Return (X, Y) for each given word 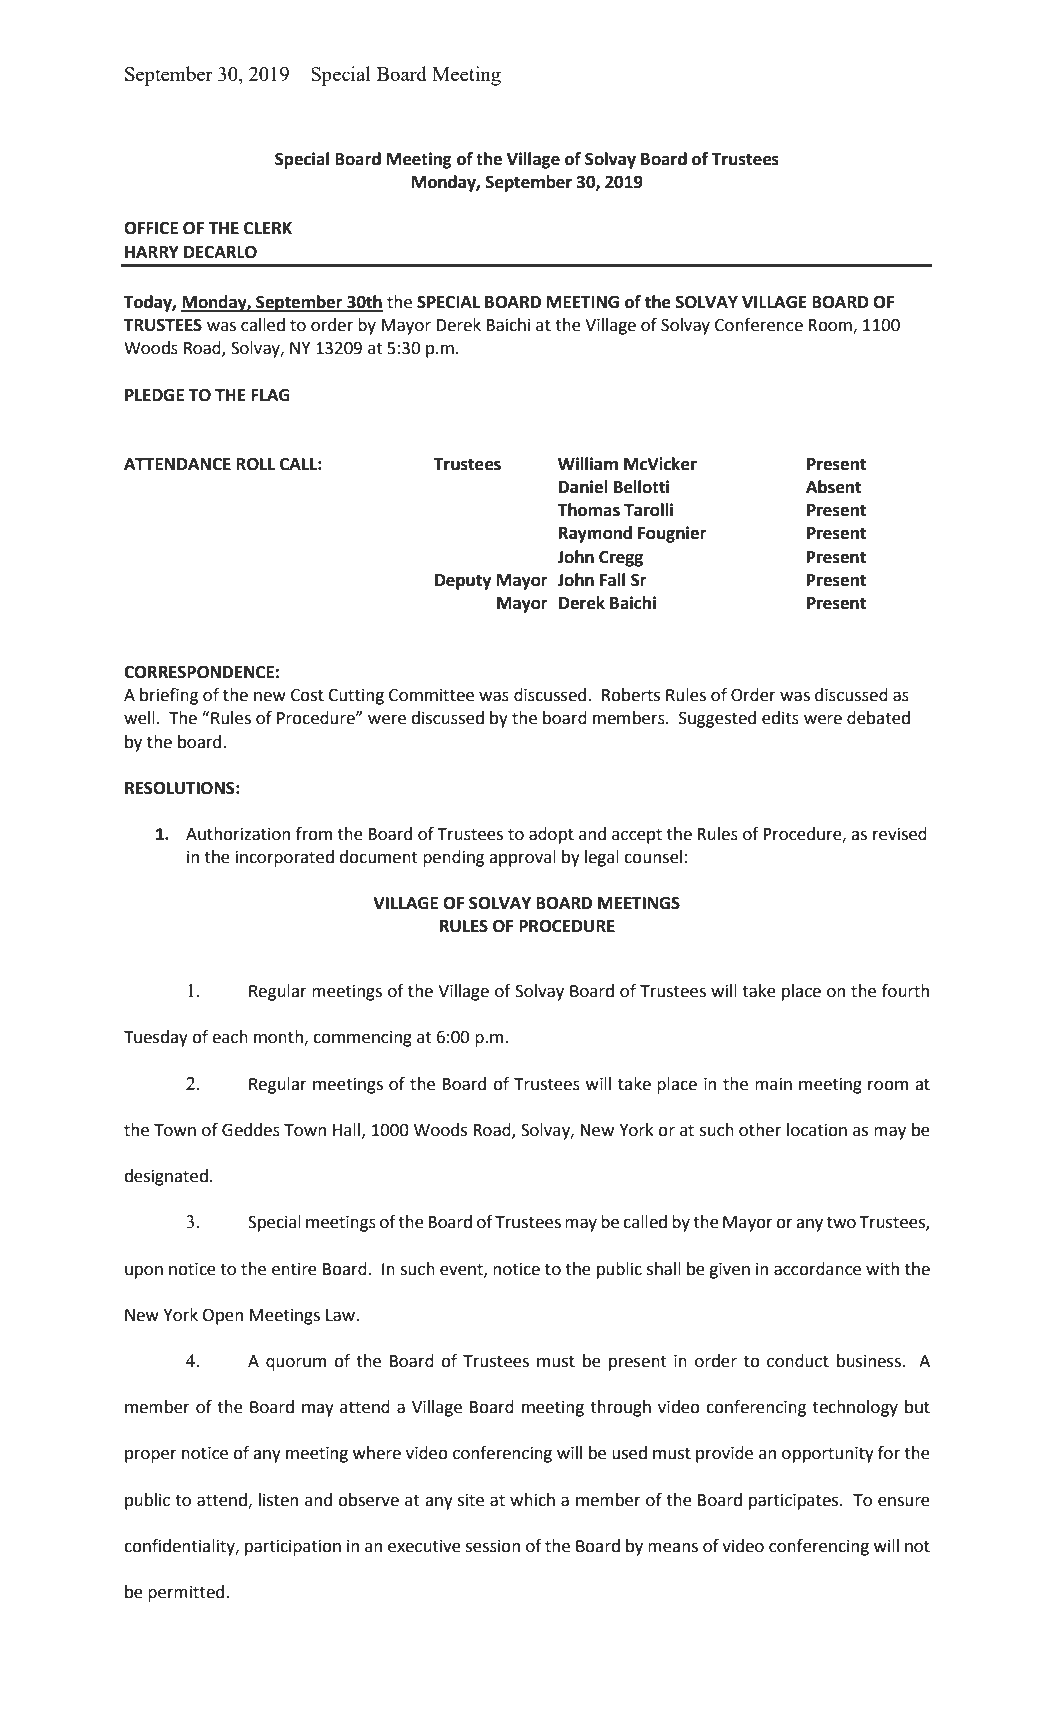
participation (293, 1548)
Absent (833, 487)
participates (795, 1502)
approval (522, 858)
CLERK (268, 228)
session (493, 1546)
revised (900, 834)
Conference (759, 325)
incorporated (285, 858)
